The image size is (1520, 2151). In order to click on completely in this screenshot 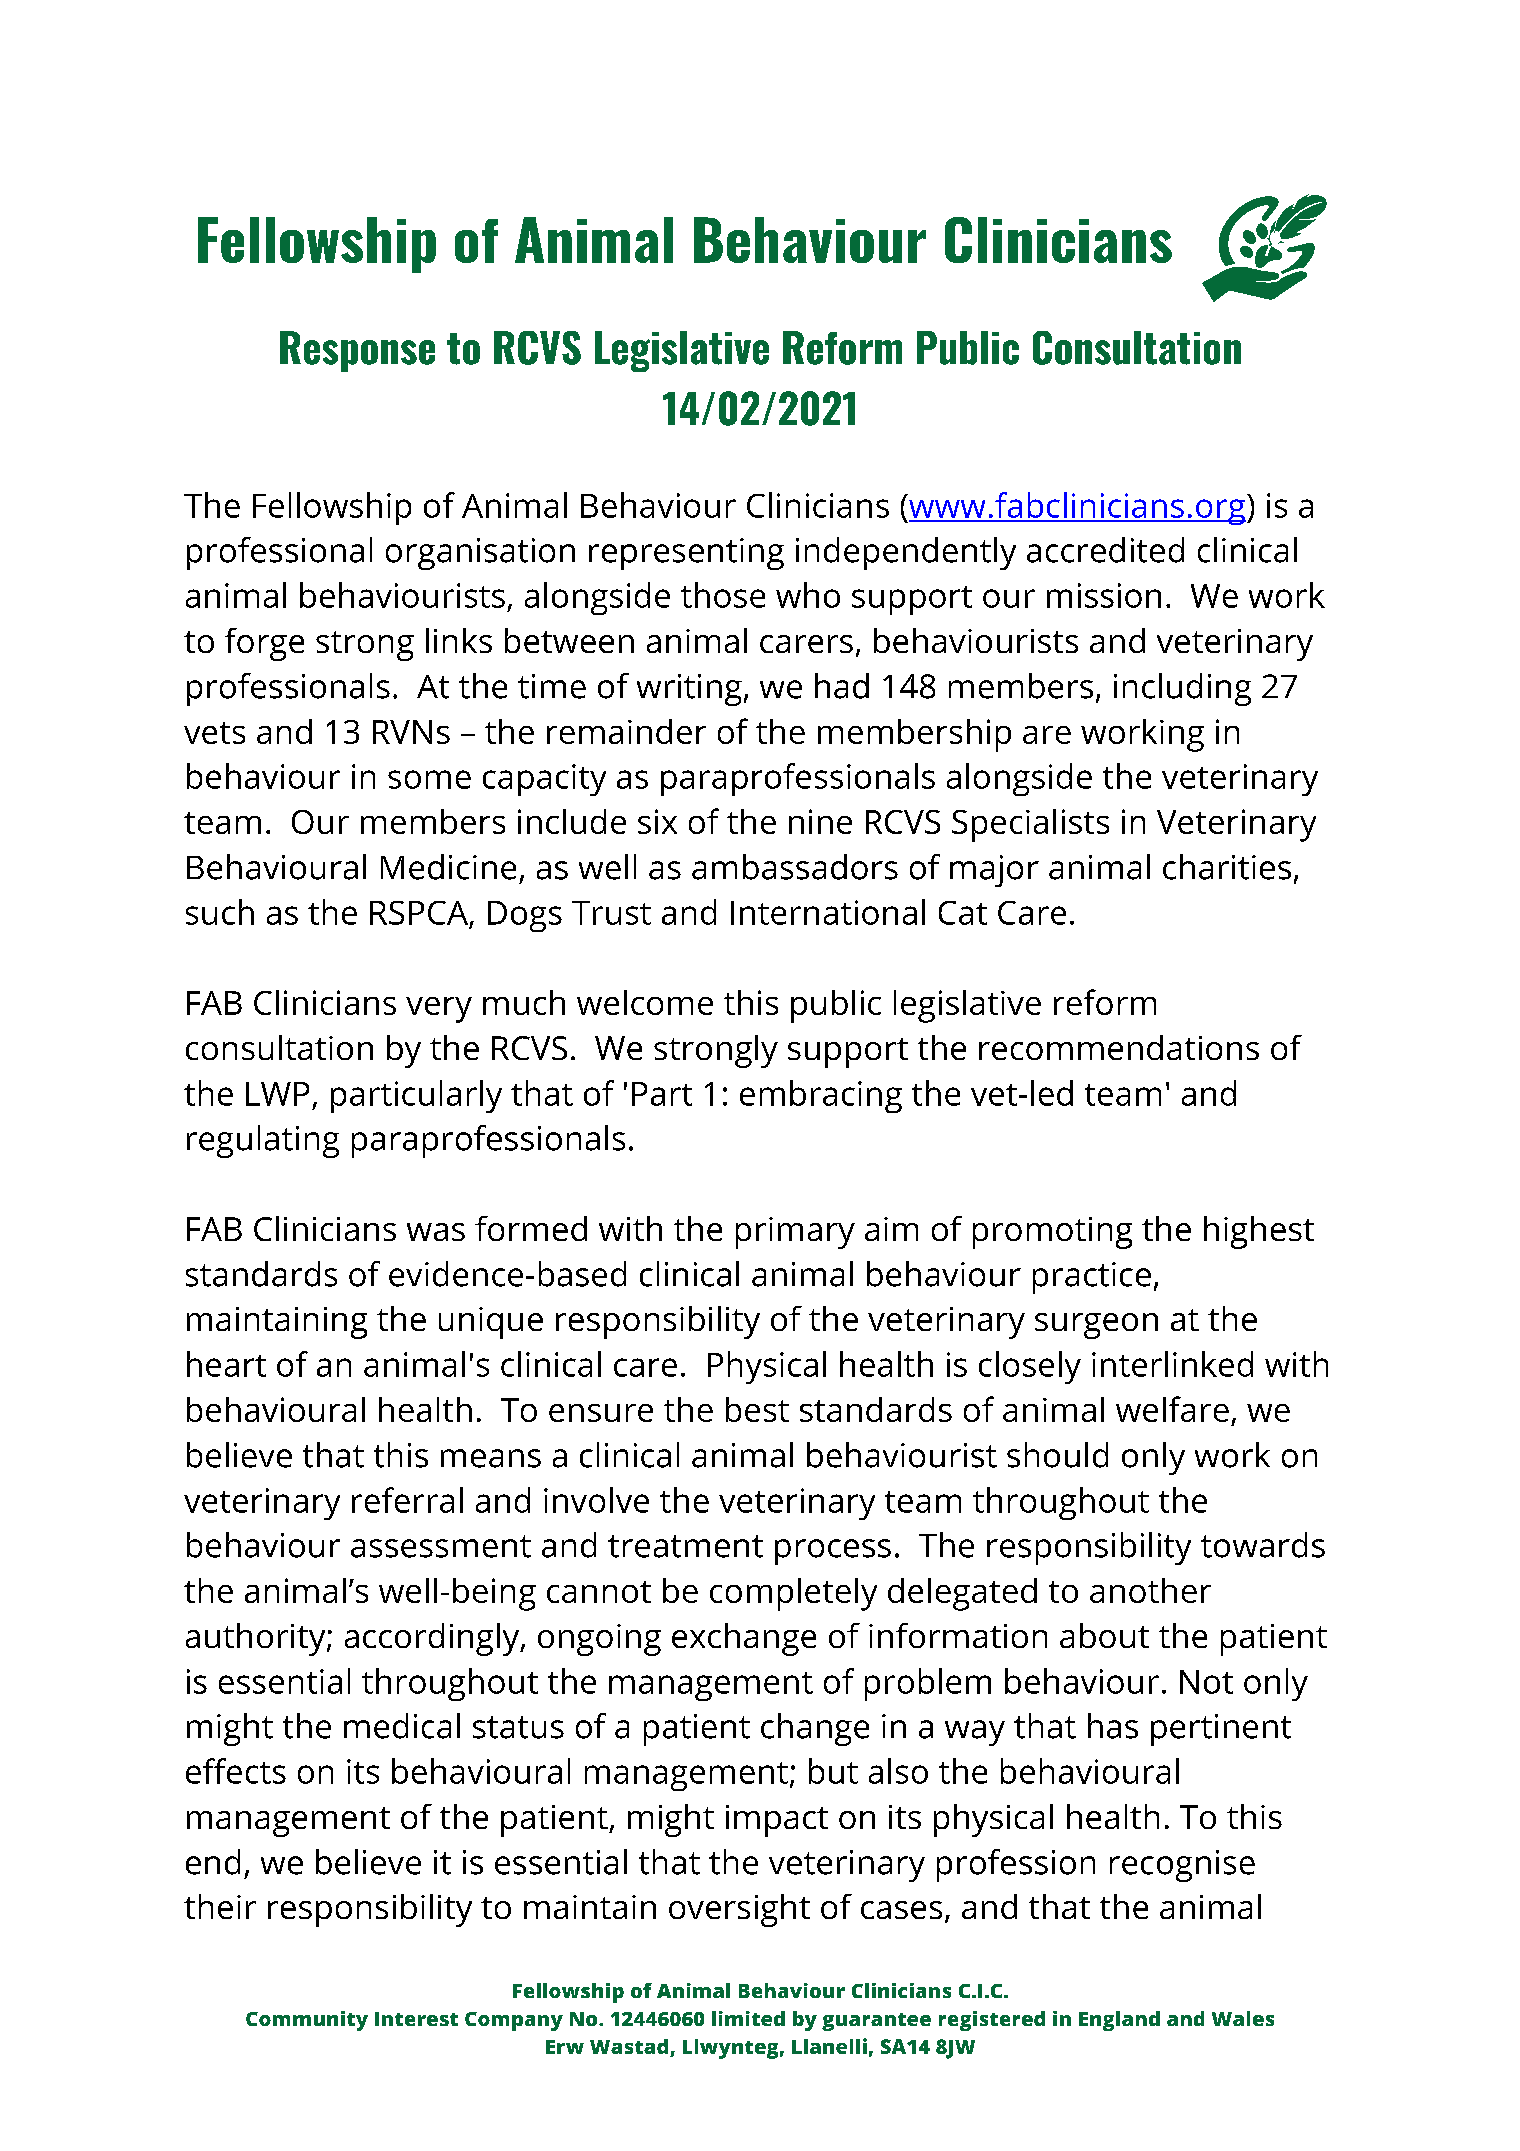, I will do `click(793, 1594)`.
